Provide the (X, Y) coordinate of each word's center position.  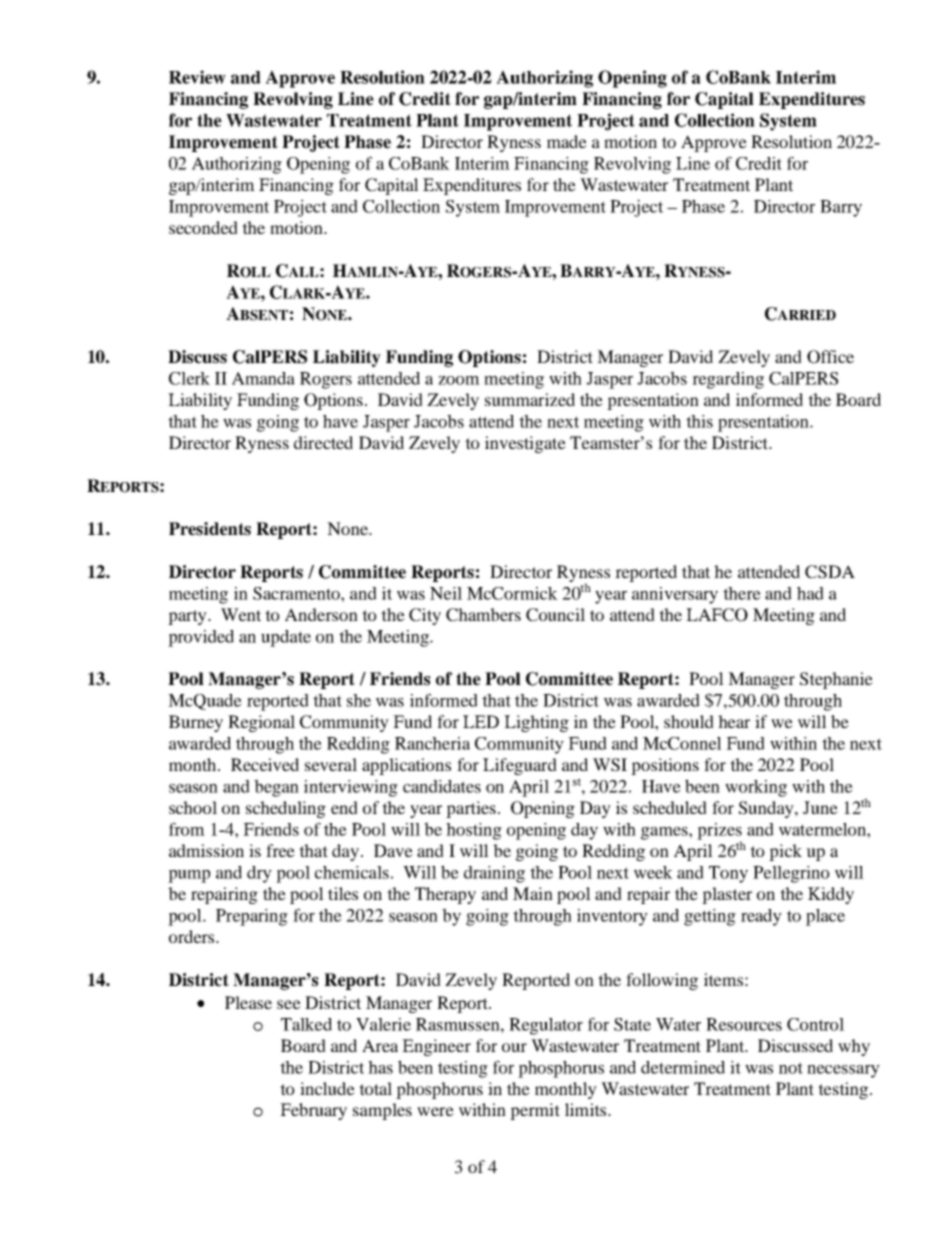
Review (197, 77)
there (742, 593)
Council (555, 615)
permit (535, 1111)
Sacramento (297, 593)
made (567, 141)
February (313, 1111)
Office (830, 357)
